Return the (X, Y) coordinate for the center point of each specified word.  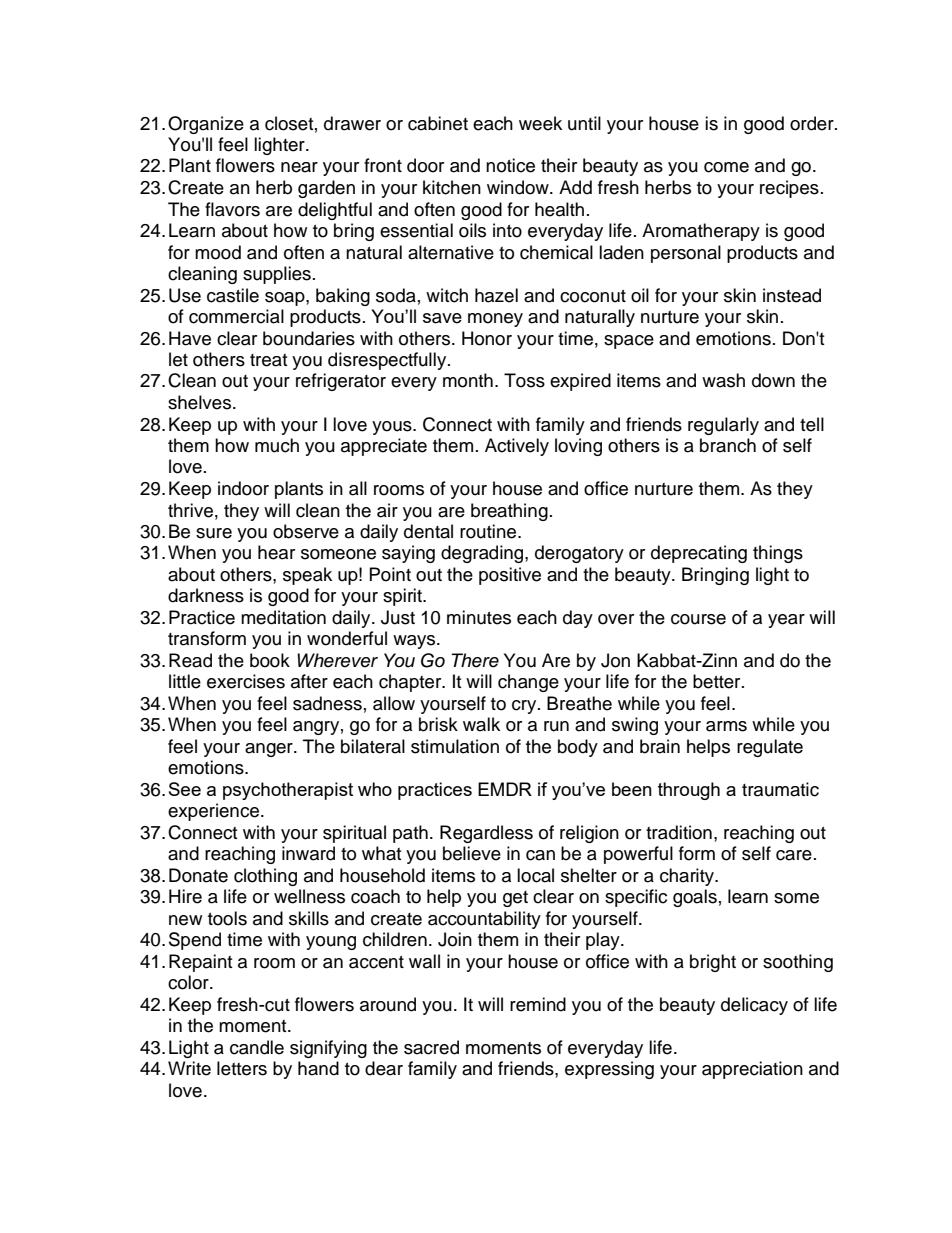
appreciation (752, 1070)
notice (510, 165)
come (726, 167)
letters (242, 1068)
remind (538, 1004)
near (299, 167)
